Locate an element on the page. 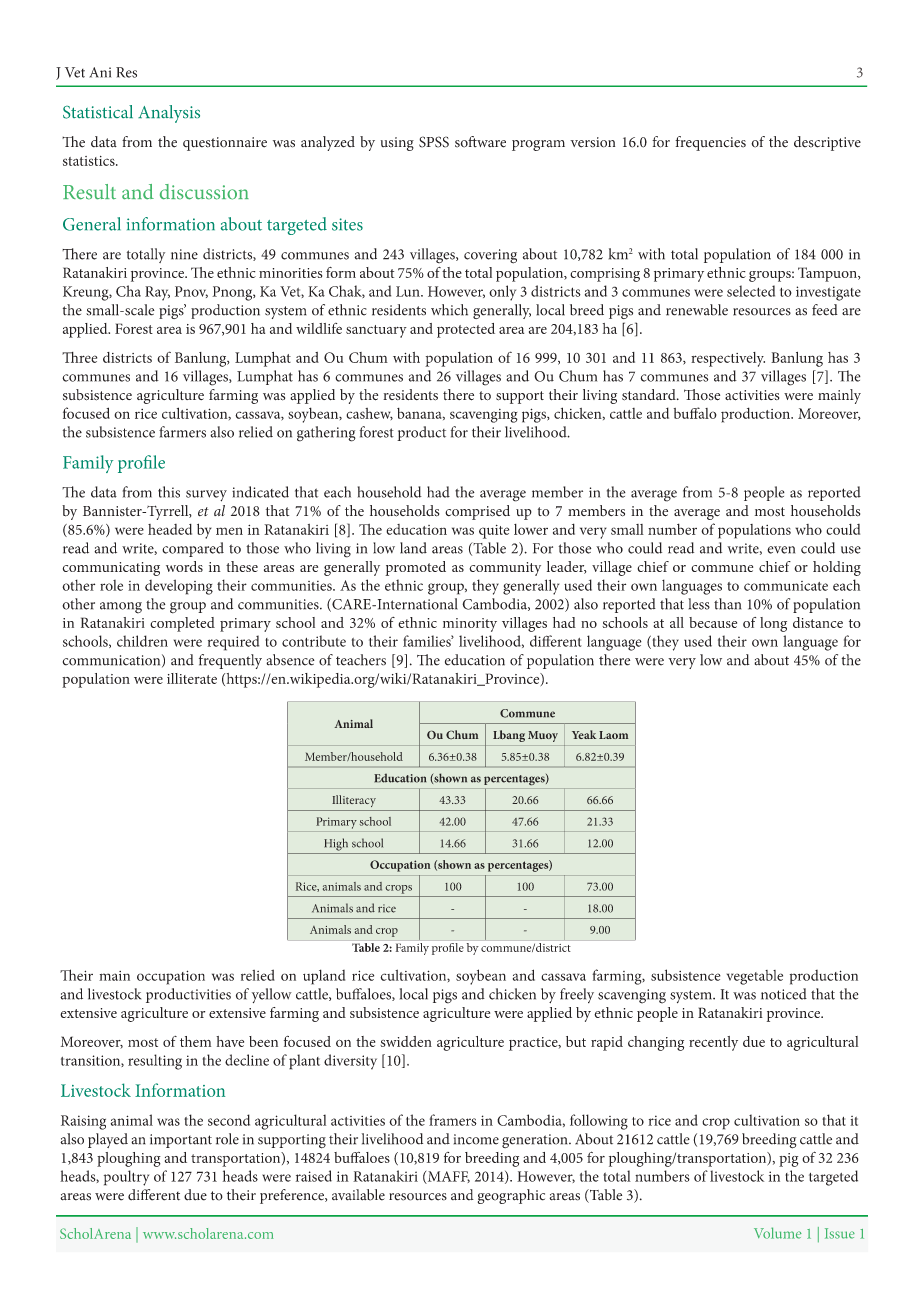  Volume is located at coordinates (778, 1233).
